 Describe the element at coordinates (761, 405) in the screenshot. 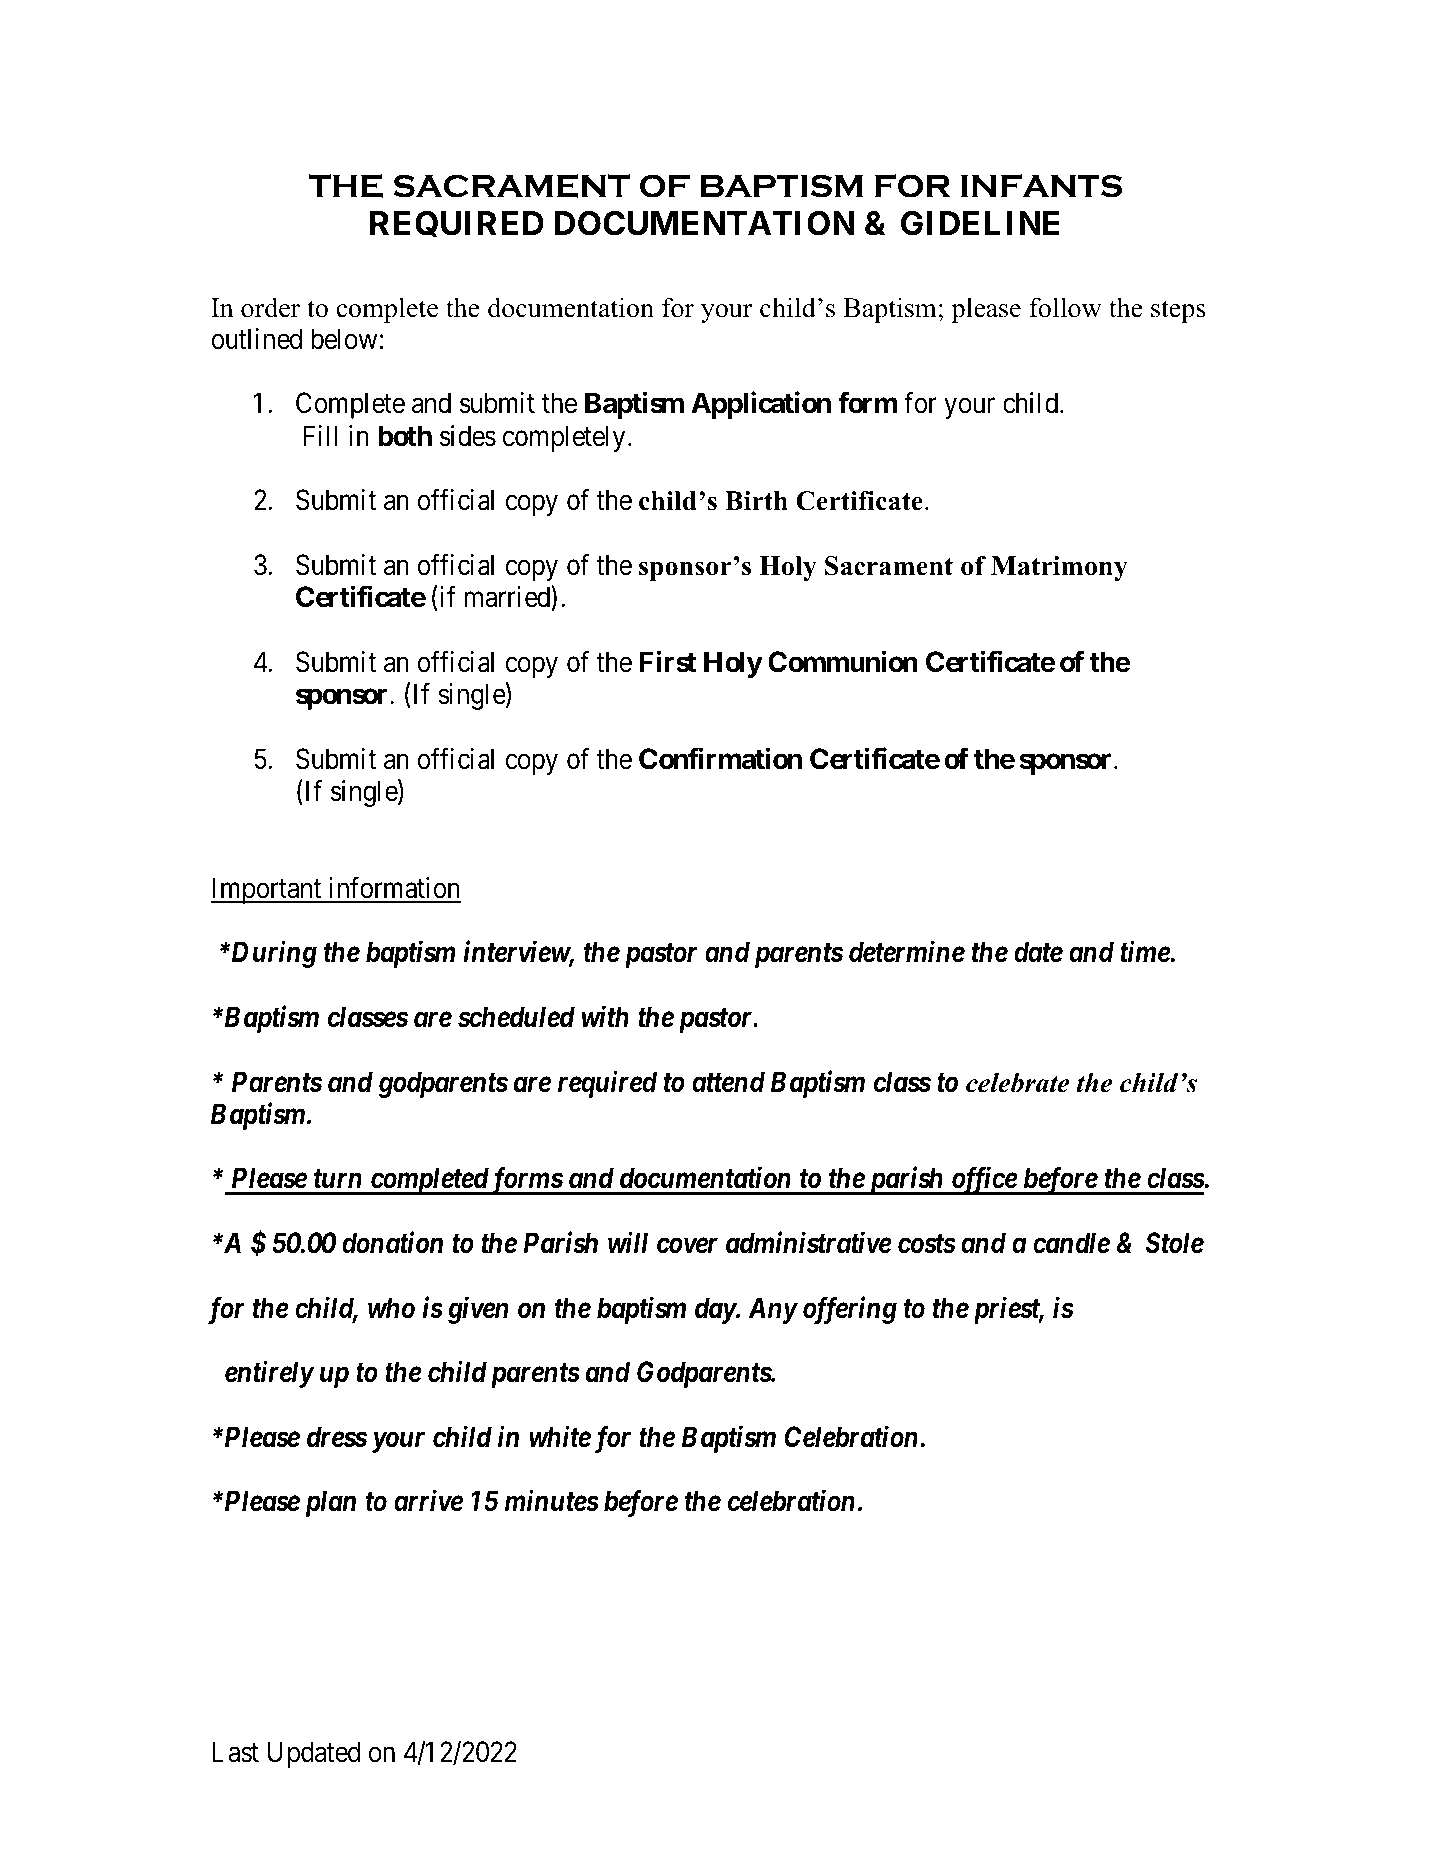

I see `Application` at that location.
